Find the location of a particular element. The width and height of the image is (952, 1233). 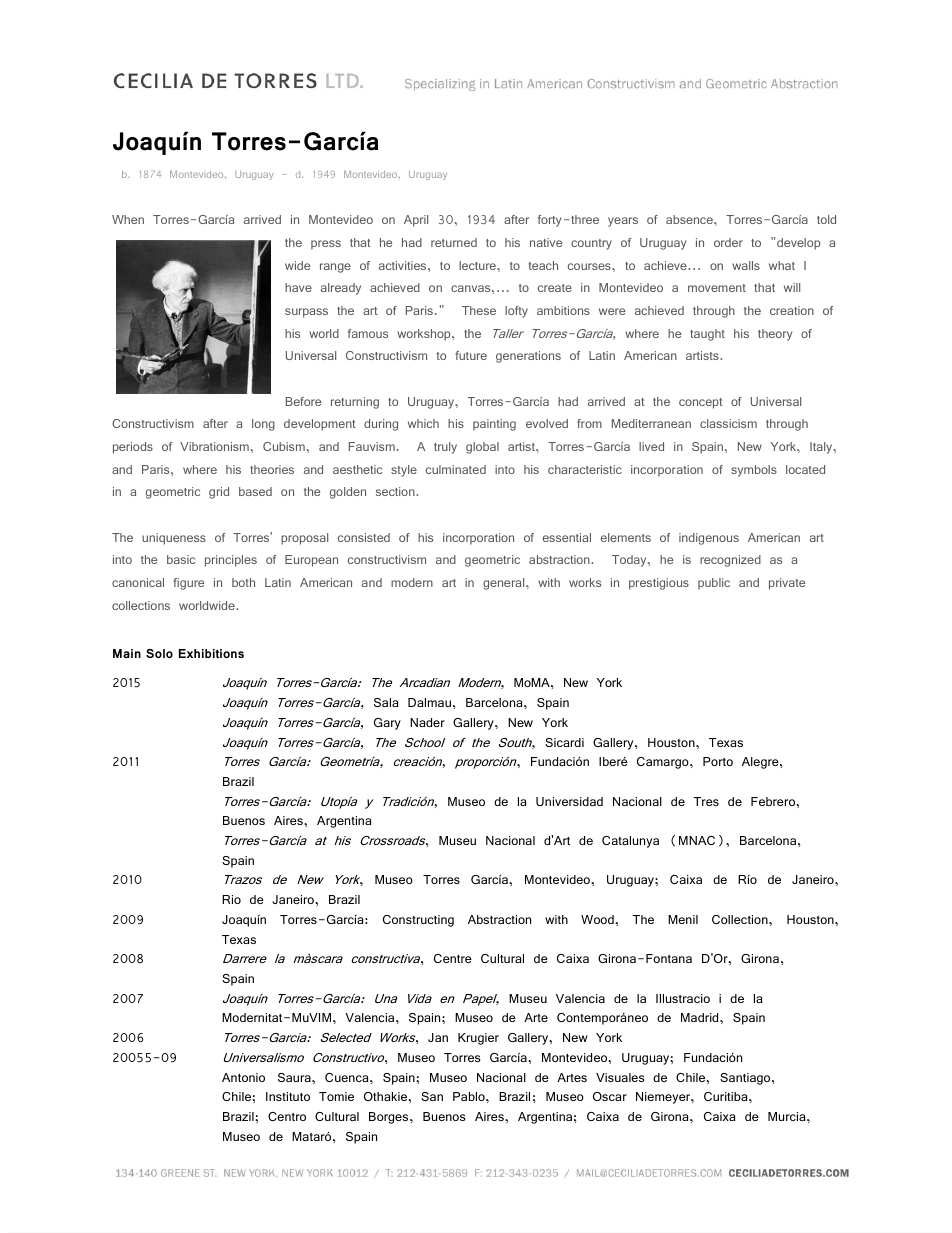

Wood is located at coordinates (598, 919).
